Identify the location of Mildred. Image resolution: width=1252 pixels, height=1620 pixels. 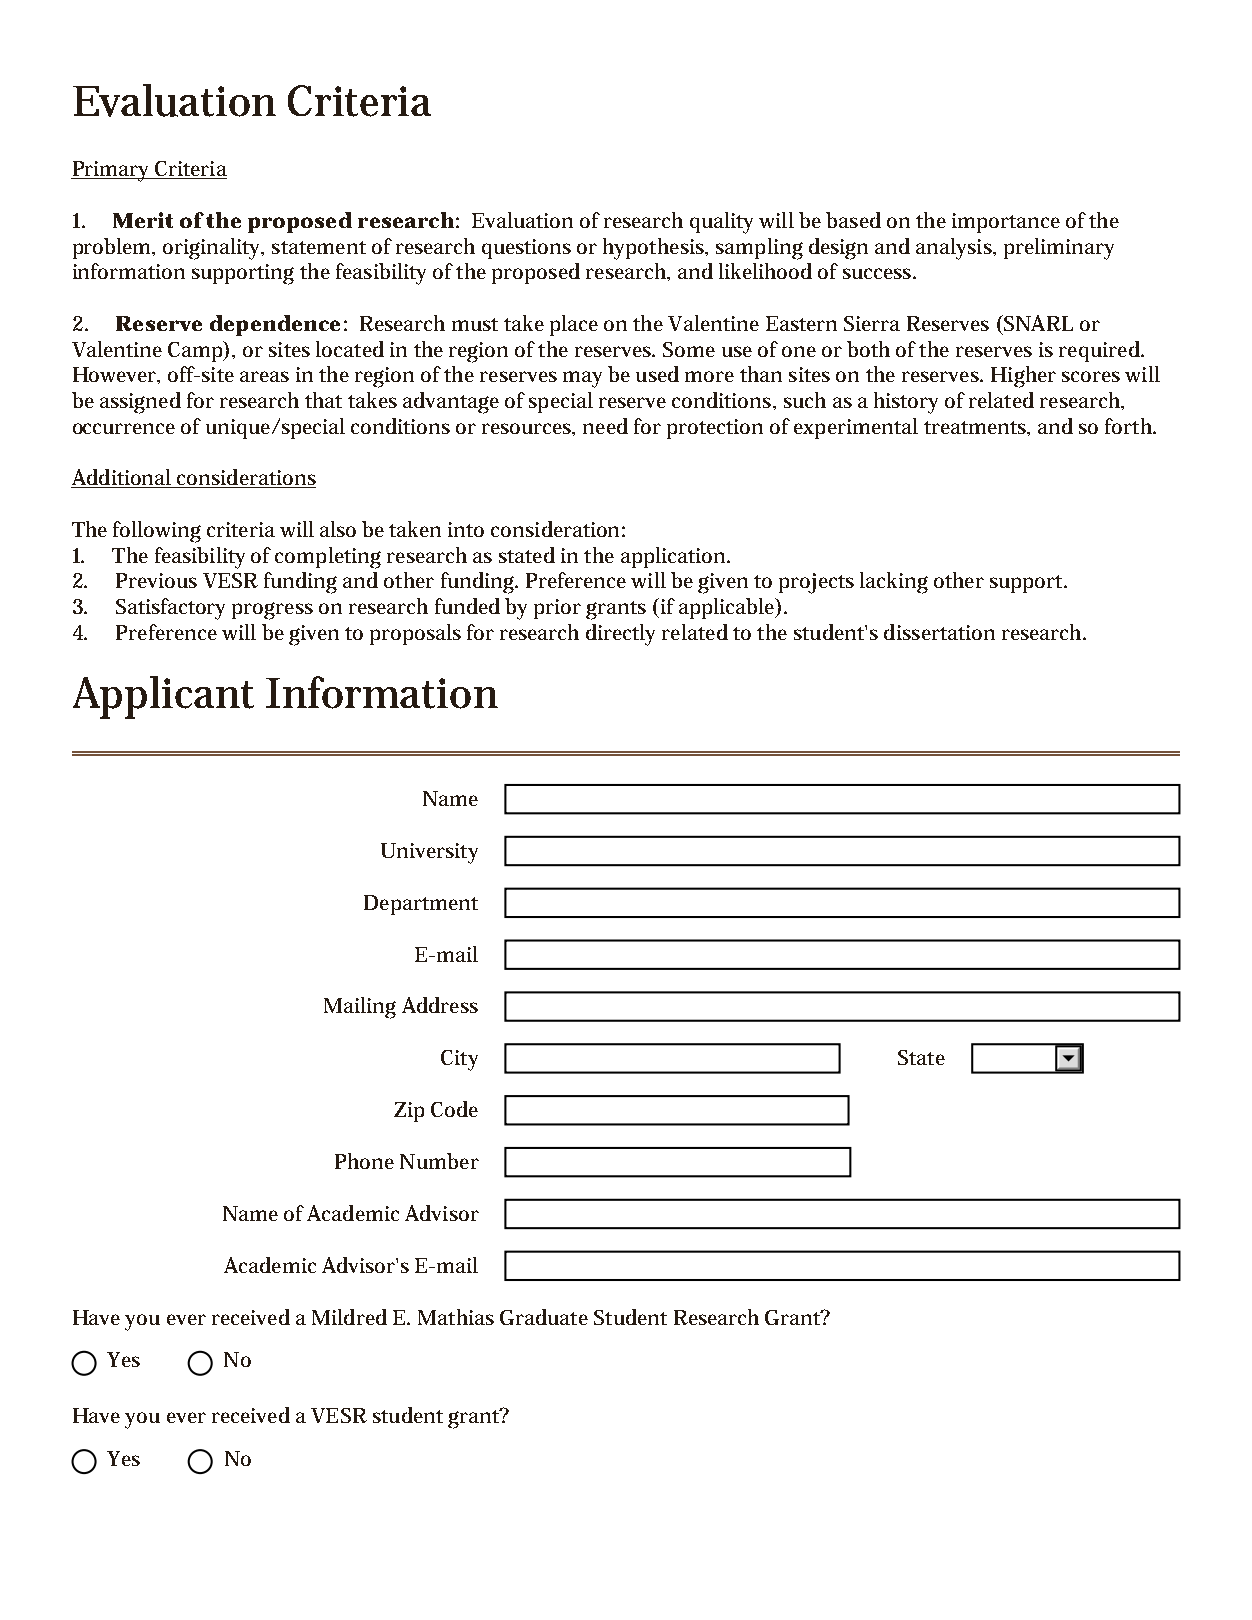
(349, 1317).
